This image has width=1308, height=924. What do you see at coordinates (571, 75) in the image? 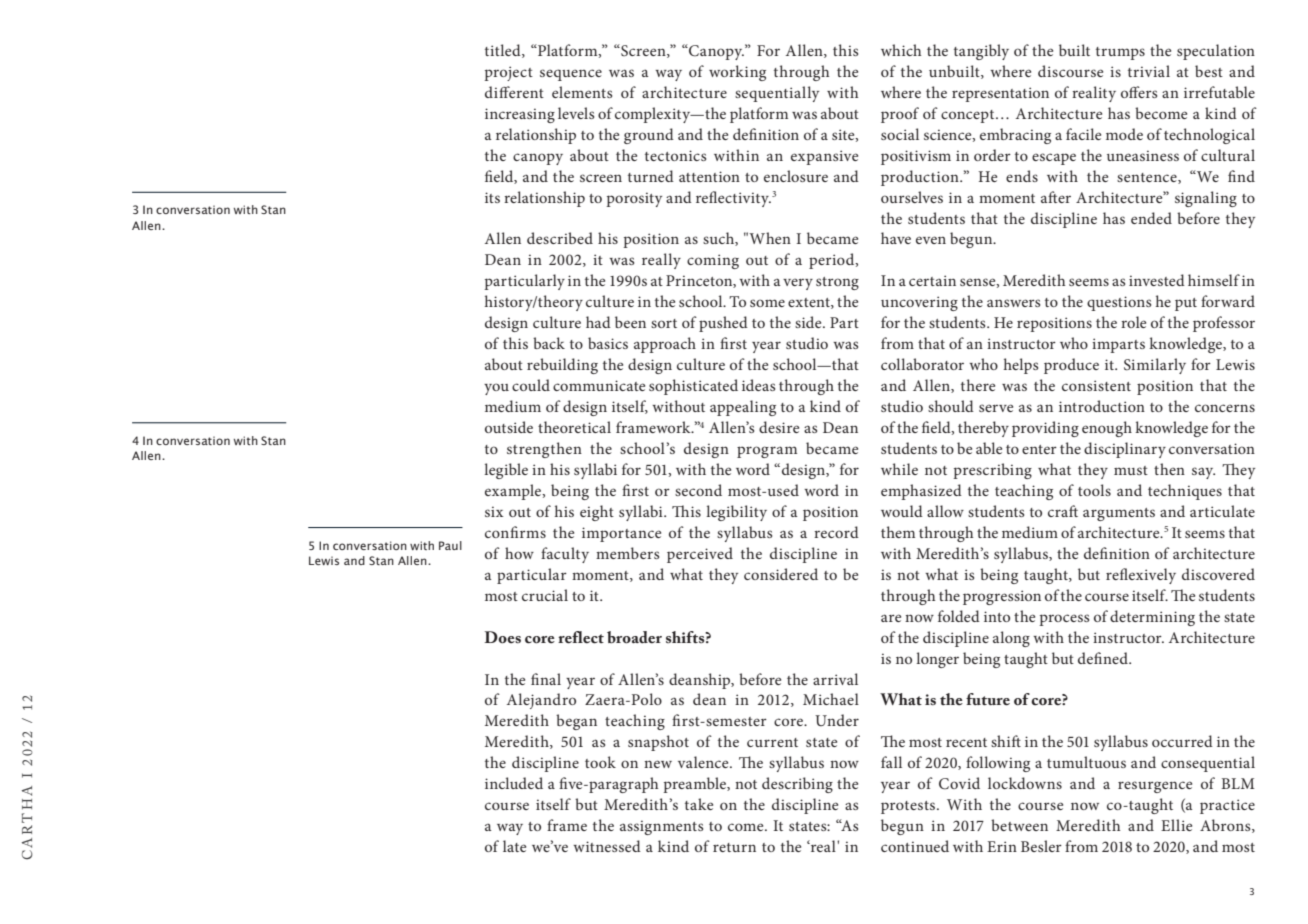
I see `sequence` at bounding box center [571, 75].
